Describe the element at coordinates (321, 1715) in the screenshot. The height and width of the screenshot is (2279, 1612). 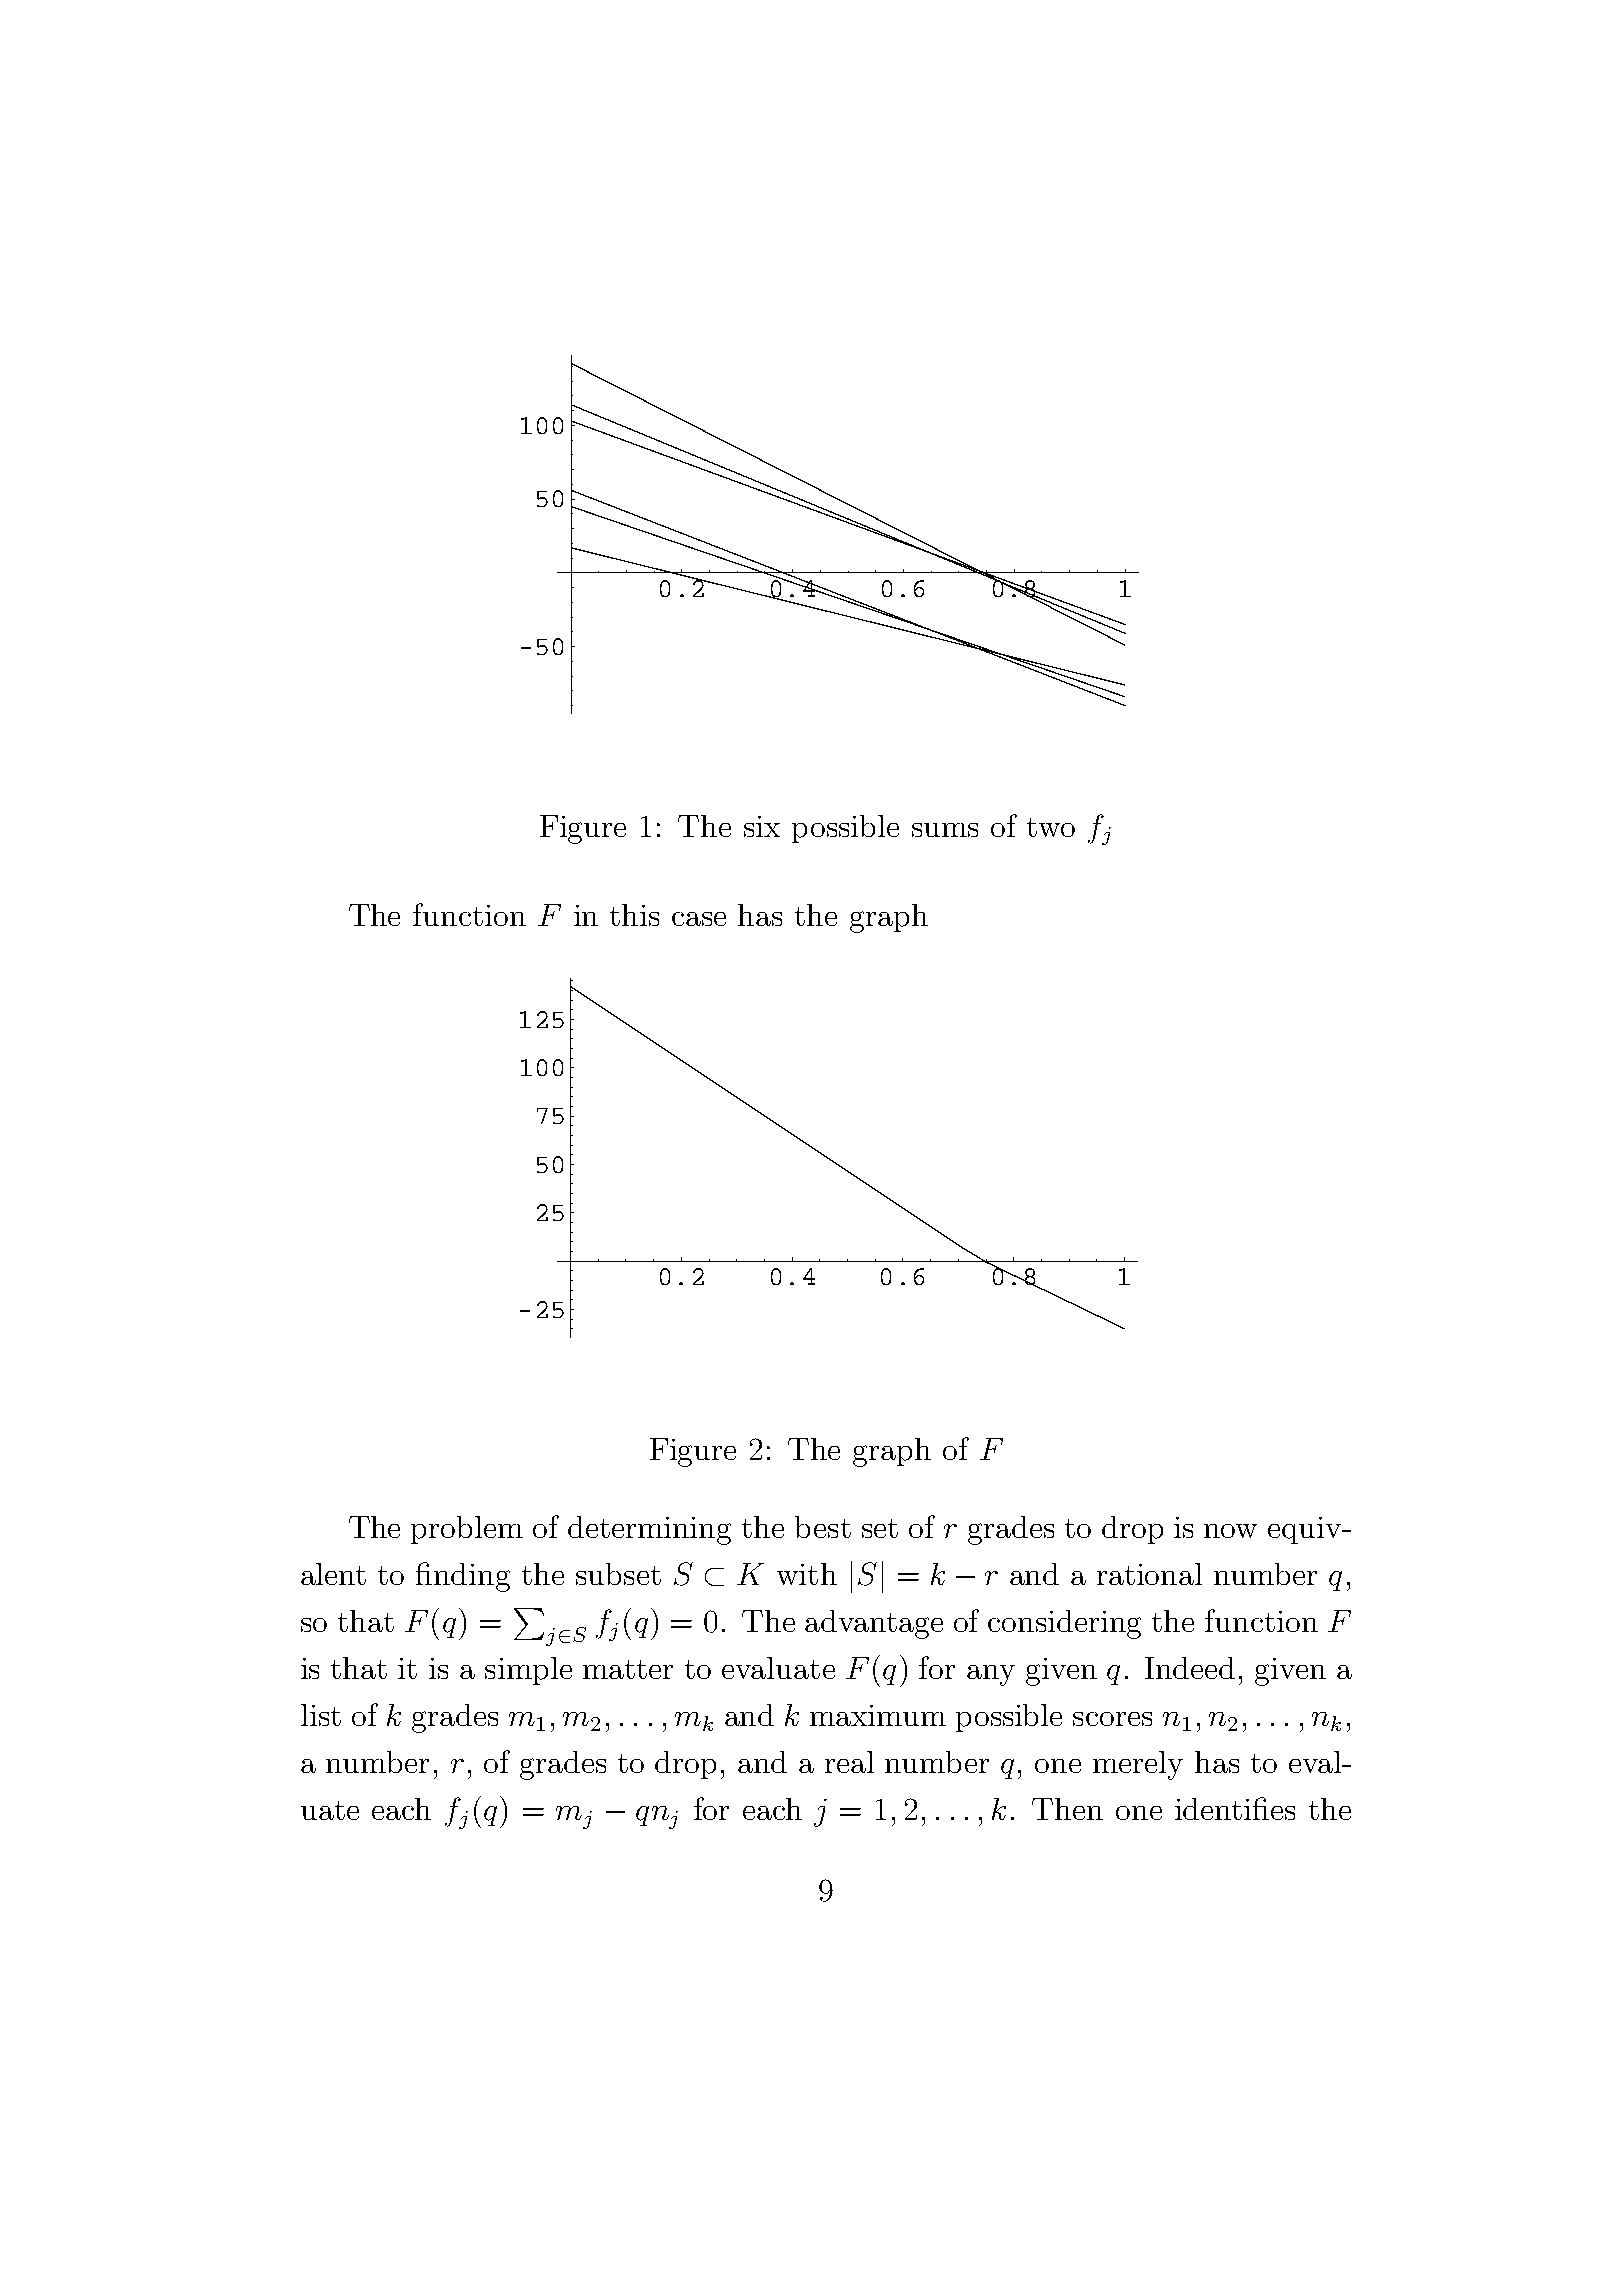
I see `list` at that location.
